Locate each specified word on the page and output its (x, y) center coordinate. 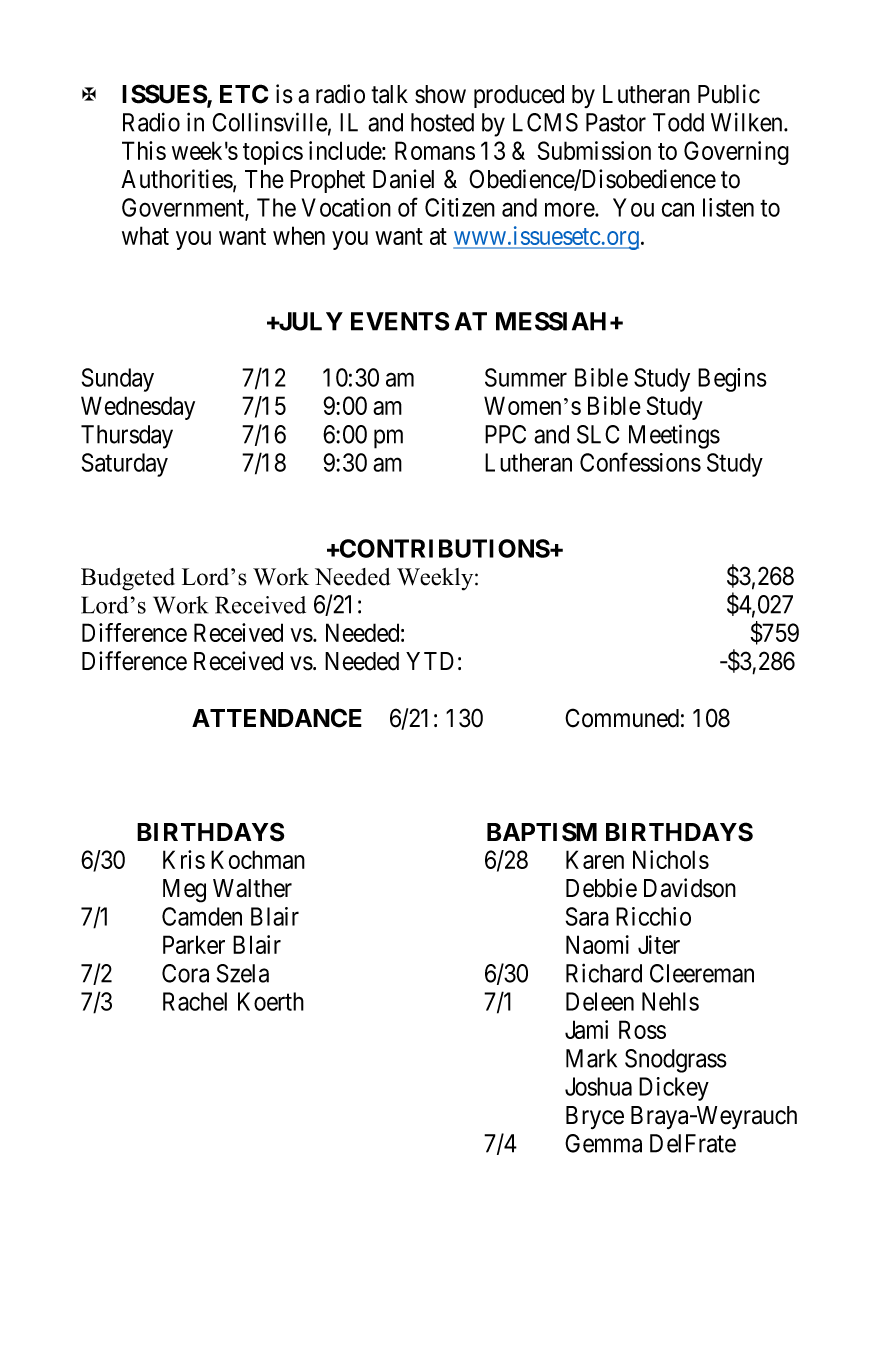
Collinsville (270, 122)
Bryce (595, 1117)
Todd (678, 122)
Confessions (640, 462)
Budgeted (128, 579)
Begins (732, 380)
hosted (442, 122)
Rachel (195, 1001)
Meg (184, 891)
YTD (430, 661)
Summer (526, 377)
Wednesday (138, 408)
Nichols (671, 859)
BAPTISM (542, 832)
